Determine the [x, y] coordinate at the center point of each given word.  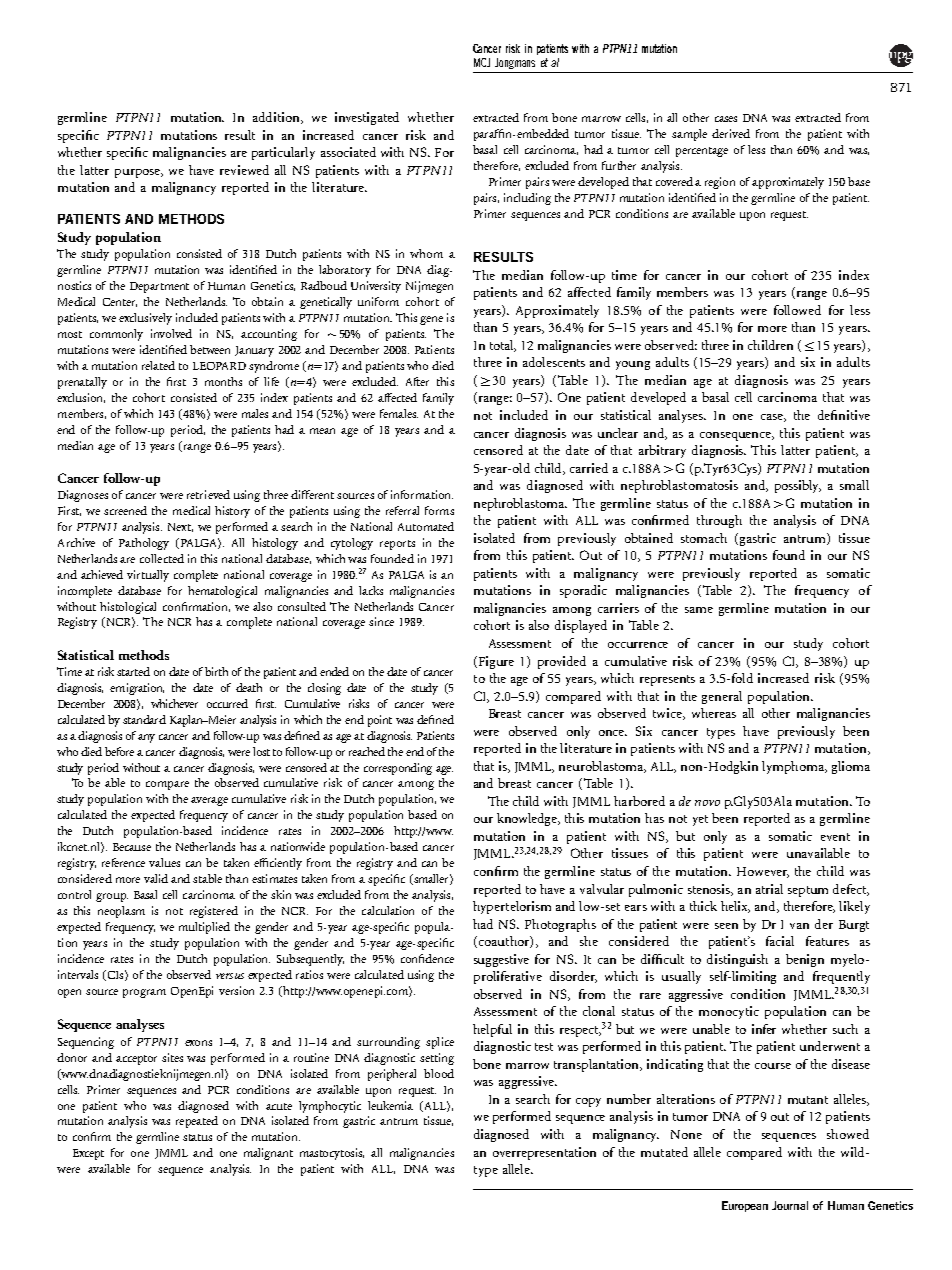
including [527, 199]
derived [731, 133]
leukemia [390, 1105]
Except [88, 1154]
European [745, 1206]
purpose [138, 173]
